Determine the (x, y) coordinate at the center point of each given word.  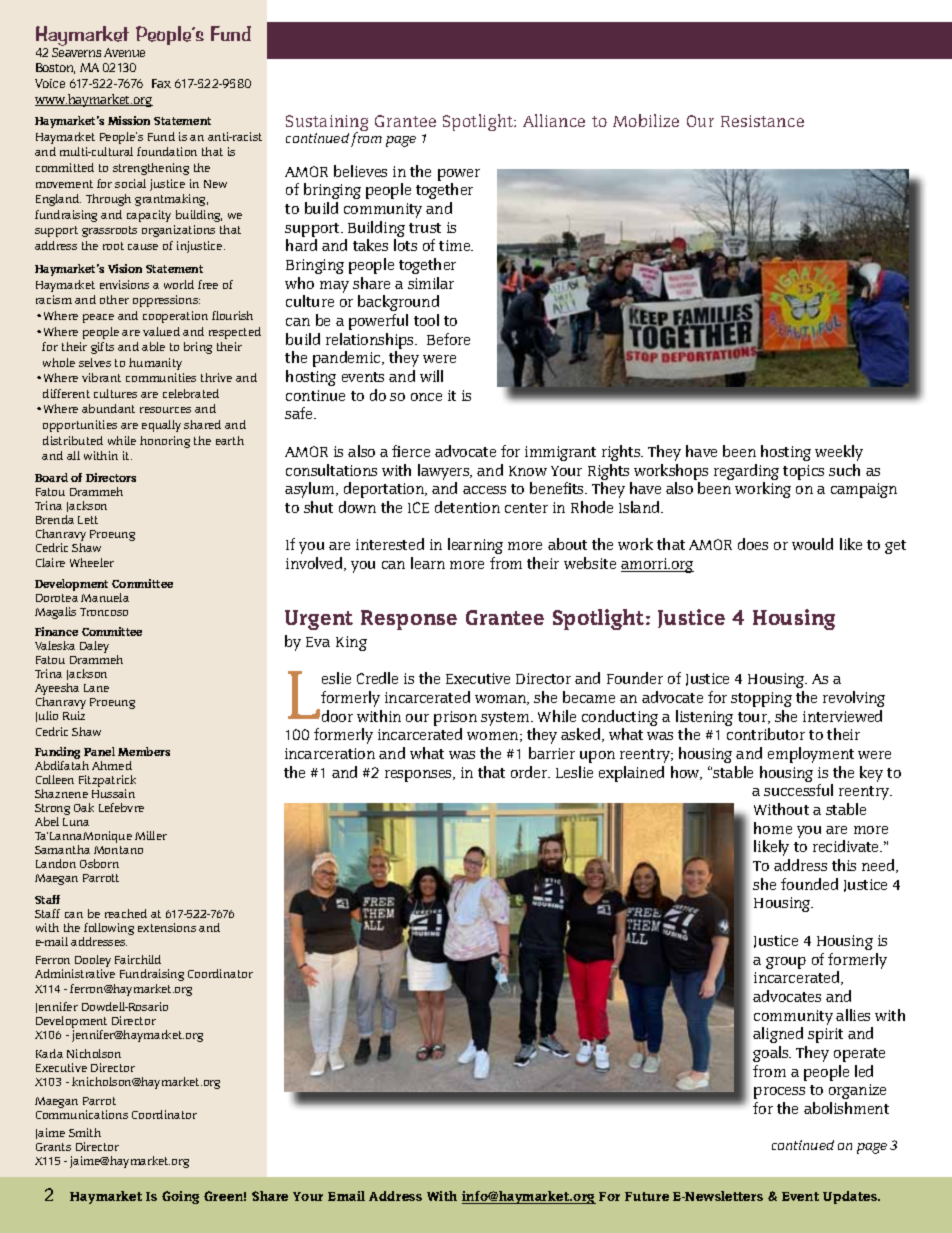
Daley (94, 647)
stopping (761, 699)
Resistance (762, 121)
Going (180, 1197)
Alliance (554, 120)
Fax (161, 83)
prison (455, 720)
